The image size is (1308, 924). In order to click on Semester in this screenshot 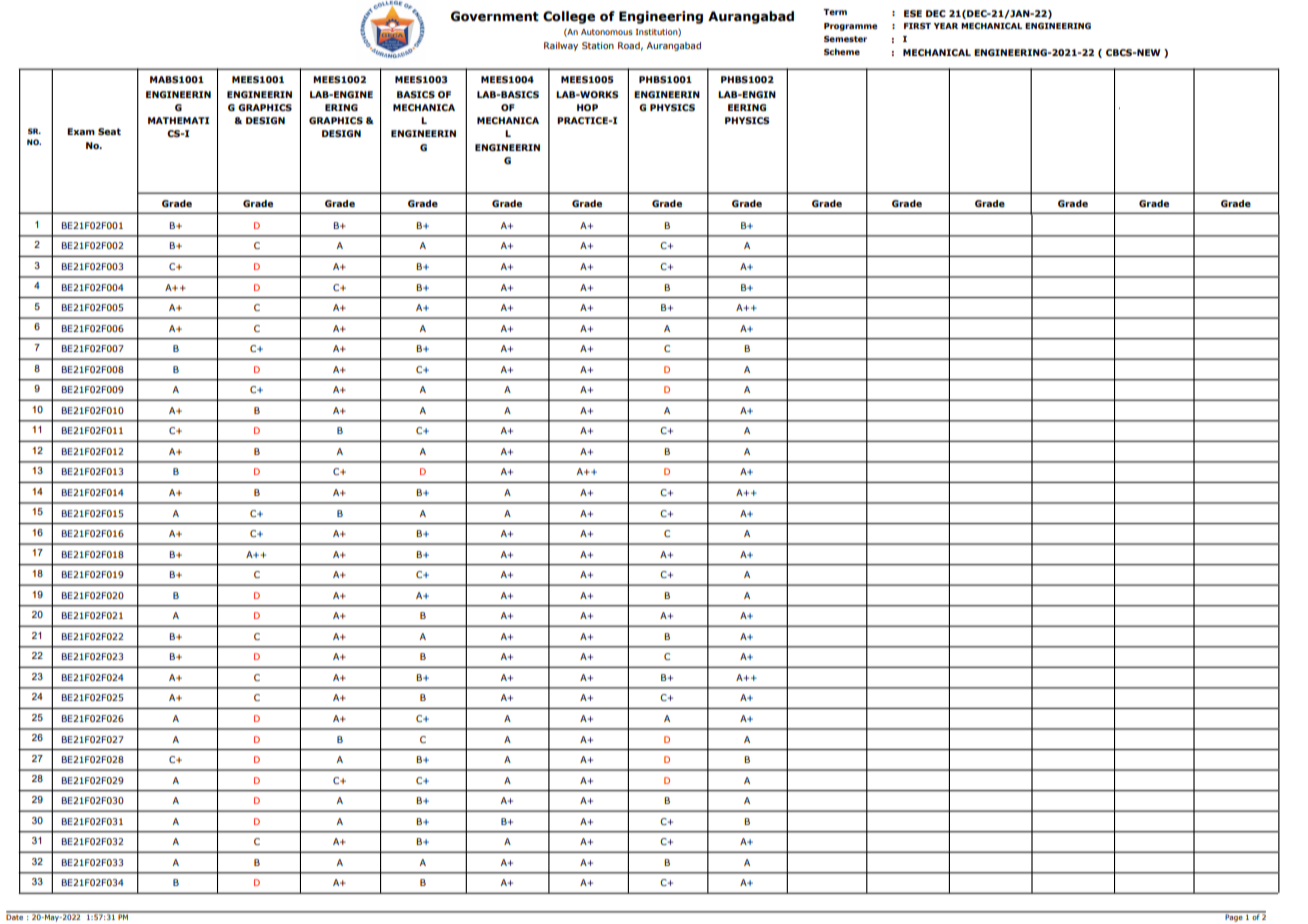, I will do `click(845, 39)`.
